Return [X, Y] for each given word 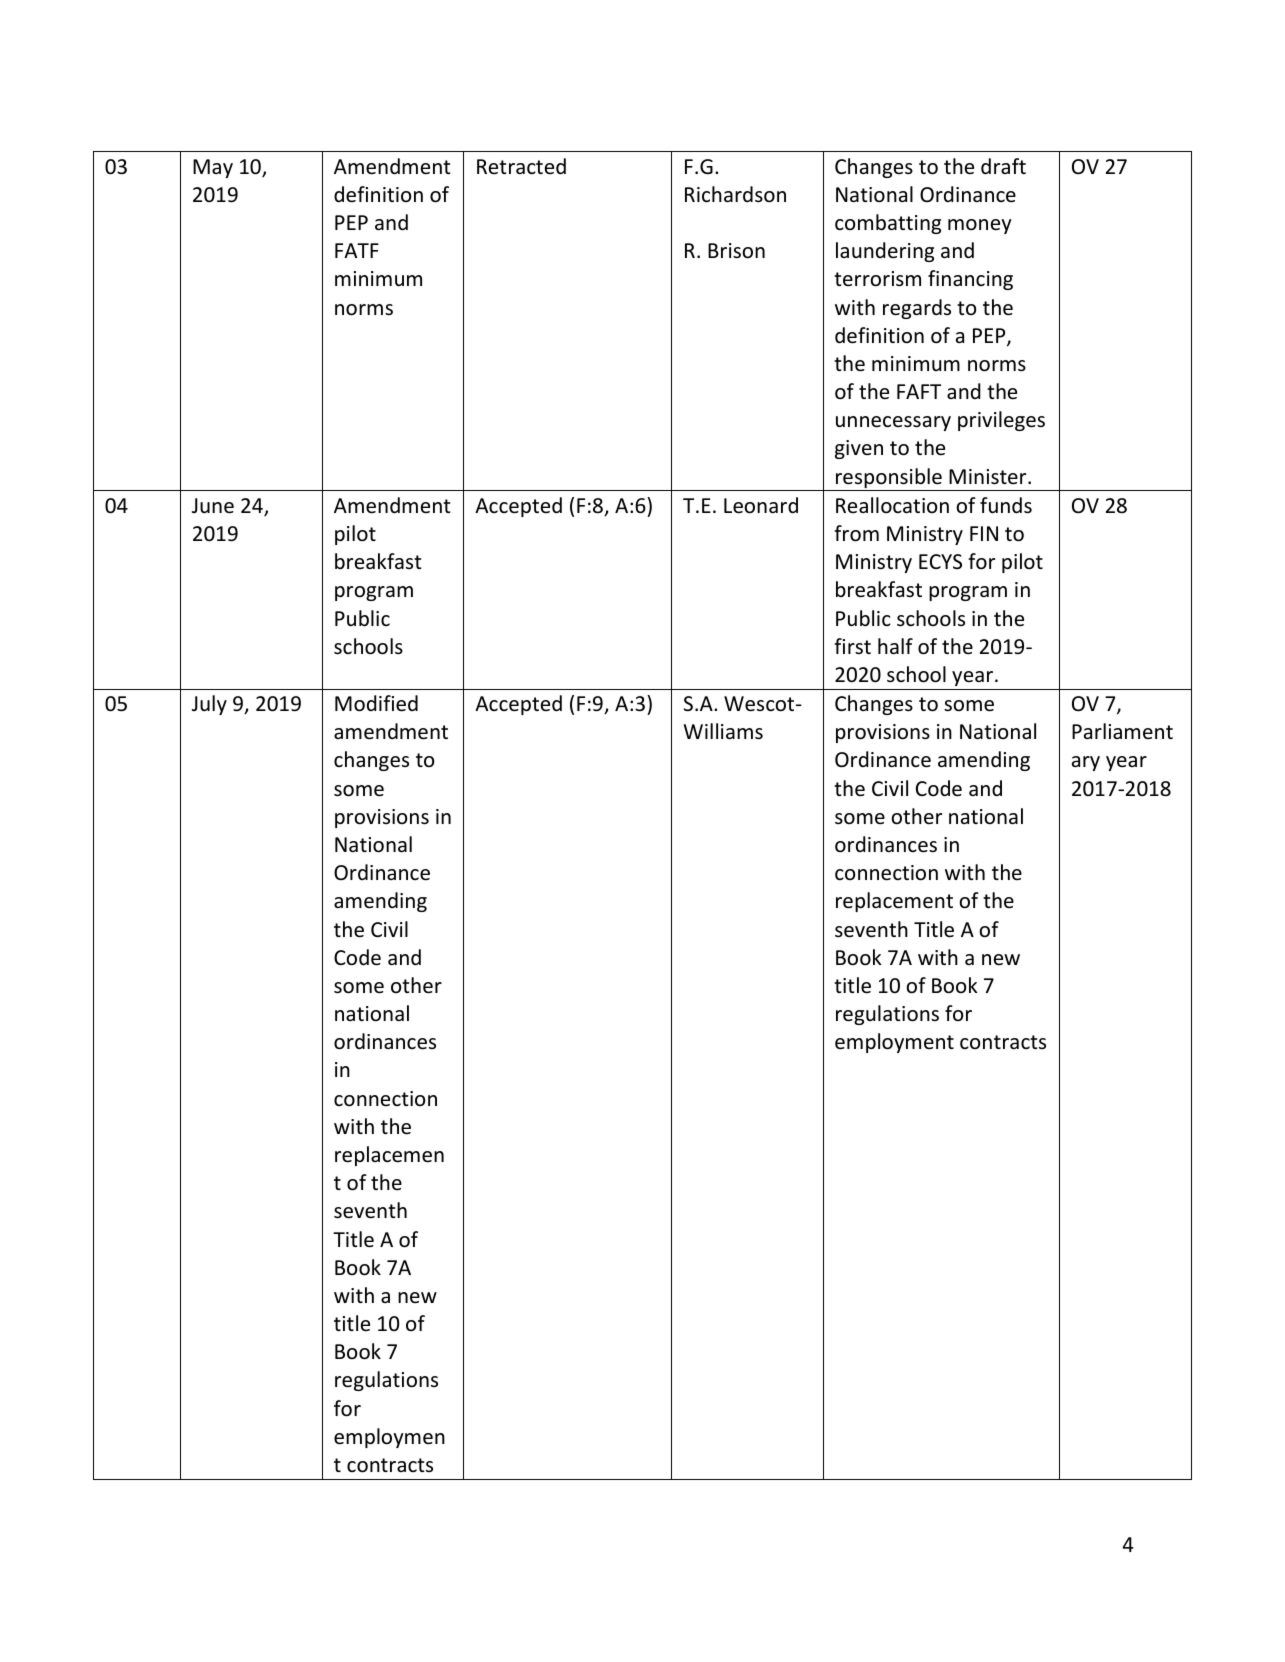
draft [1003, 166]
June [213, 506]
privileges [1001, 421]
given [859, 449]
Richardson [735, 194]
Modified [376, 703]
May [213, 168]
